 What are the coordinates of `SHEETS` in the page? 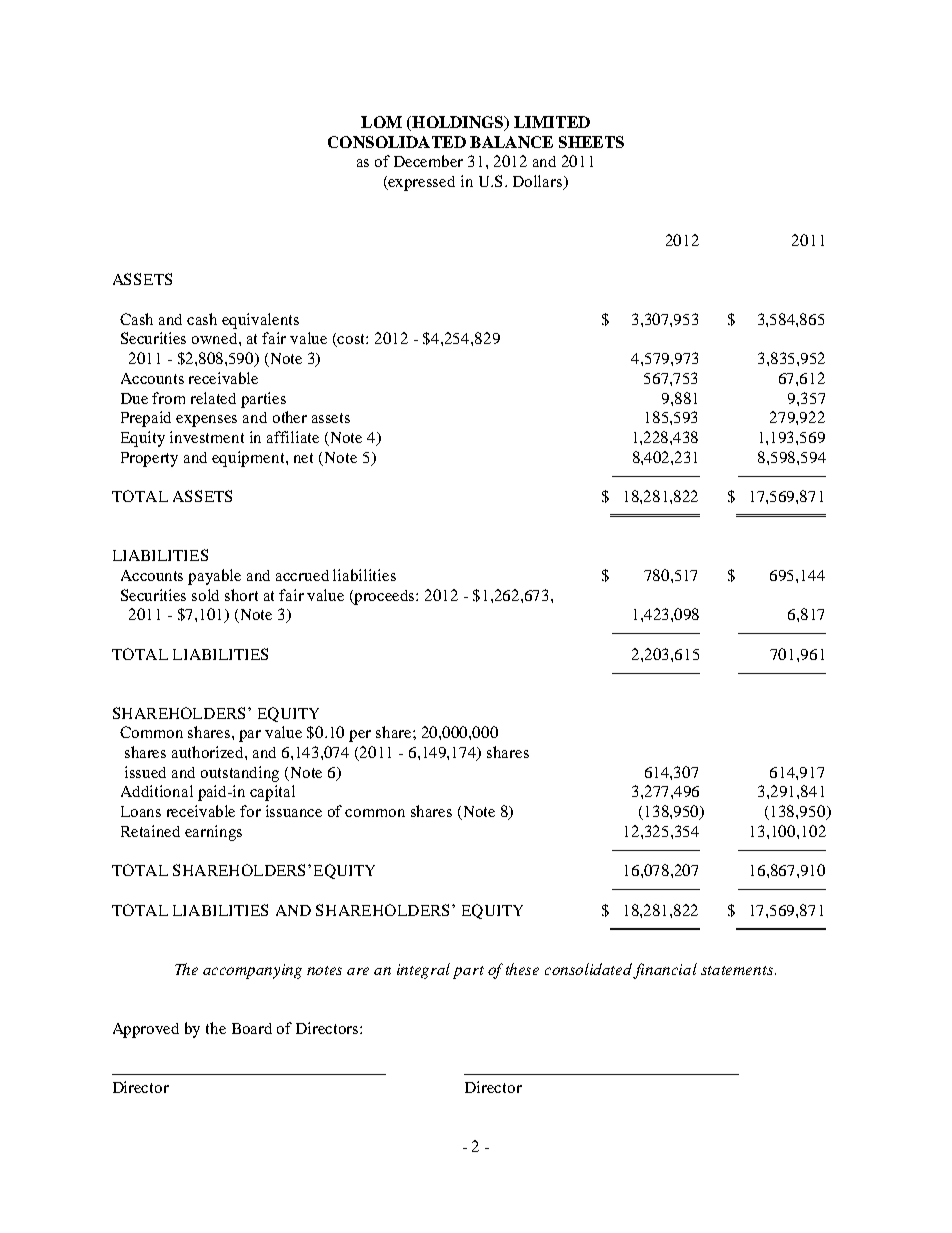 It's located at (591, 142).
